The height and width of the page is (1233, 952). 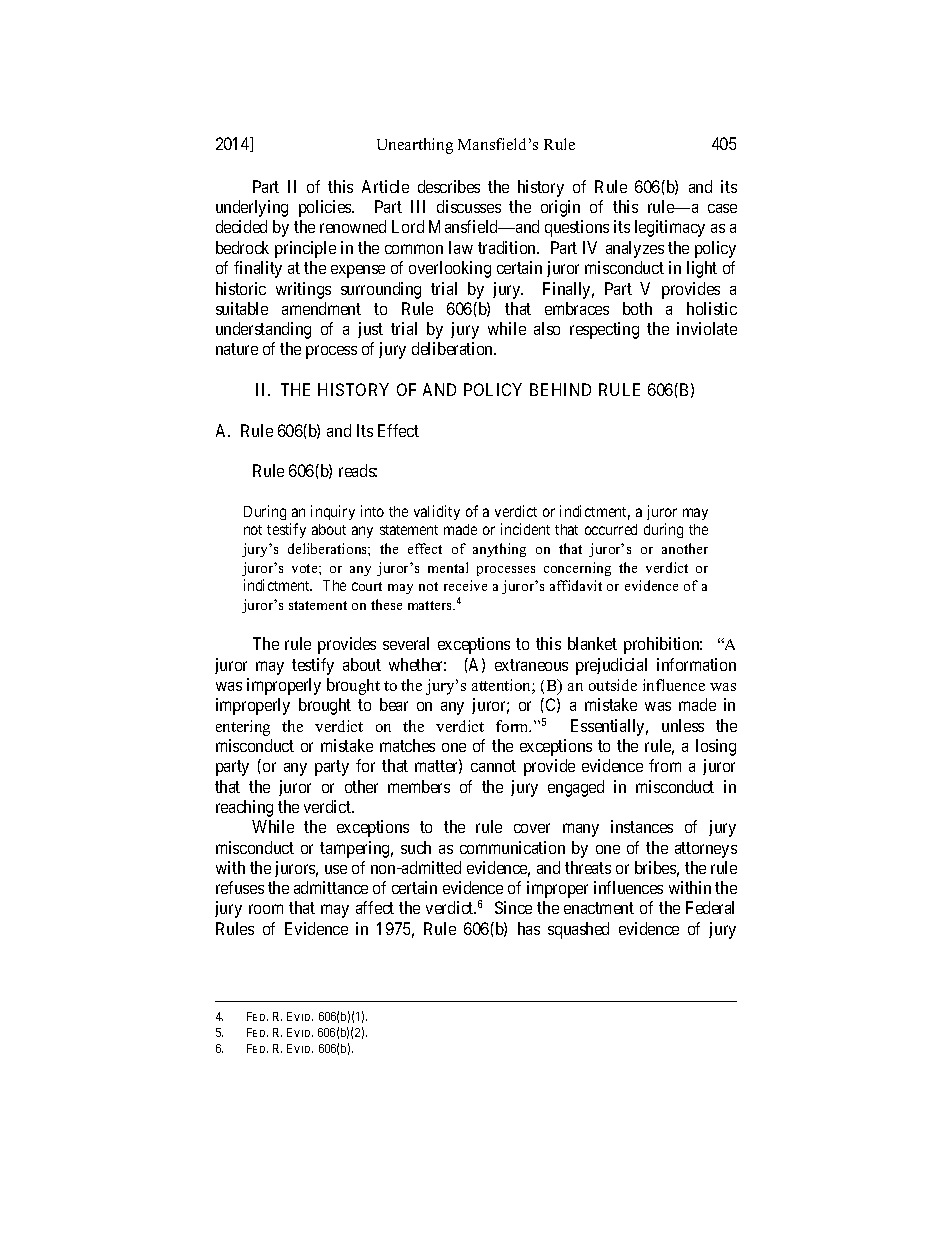 What do you see at coordinates (266, 909) in the page?
I see `room` at bounding box center [266, 909].
